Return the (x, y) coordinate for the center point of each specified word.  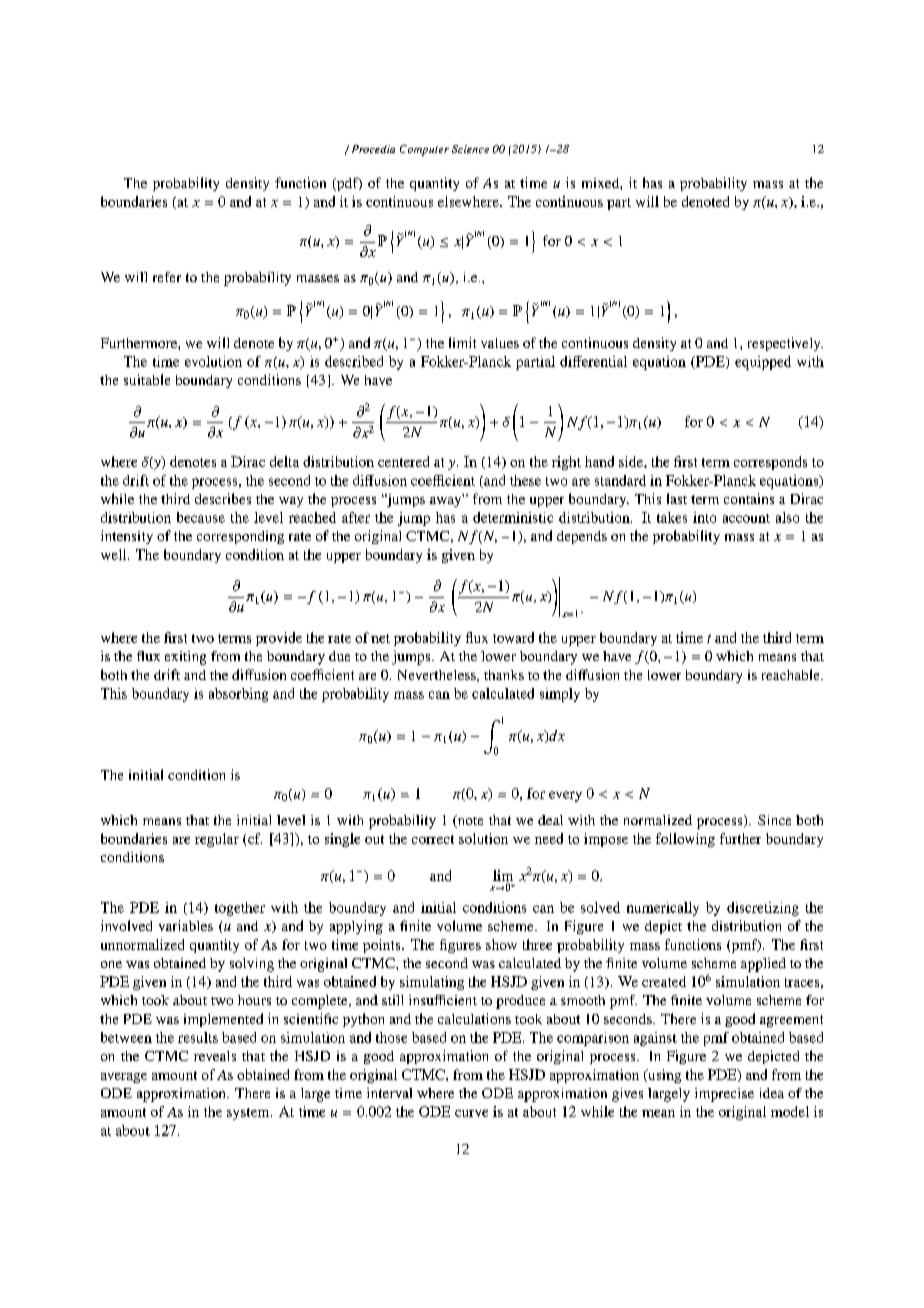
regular (217, 840)
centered (403, 461)
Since (774, 820)
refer (167, 277)
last (677, 498)
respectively (785, 344)
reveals (215, 1056)
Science (470, 149)
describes (223, 498)
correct (433, 839)
